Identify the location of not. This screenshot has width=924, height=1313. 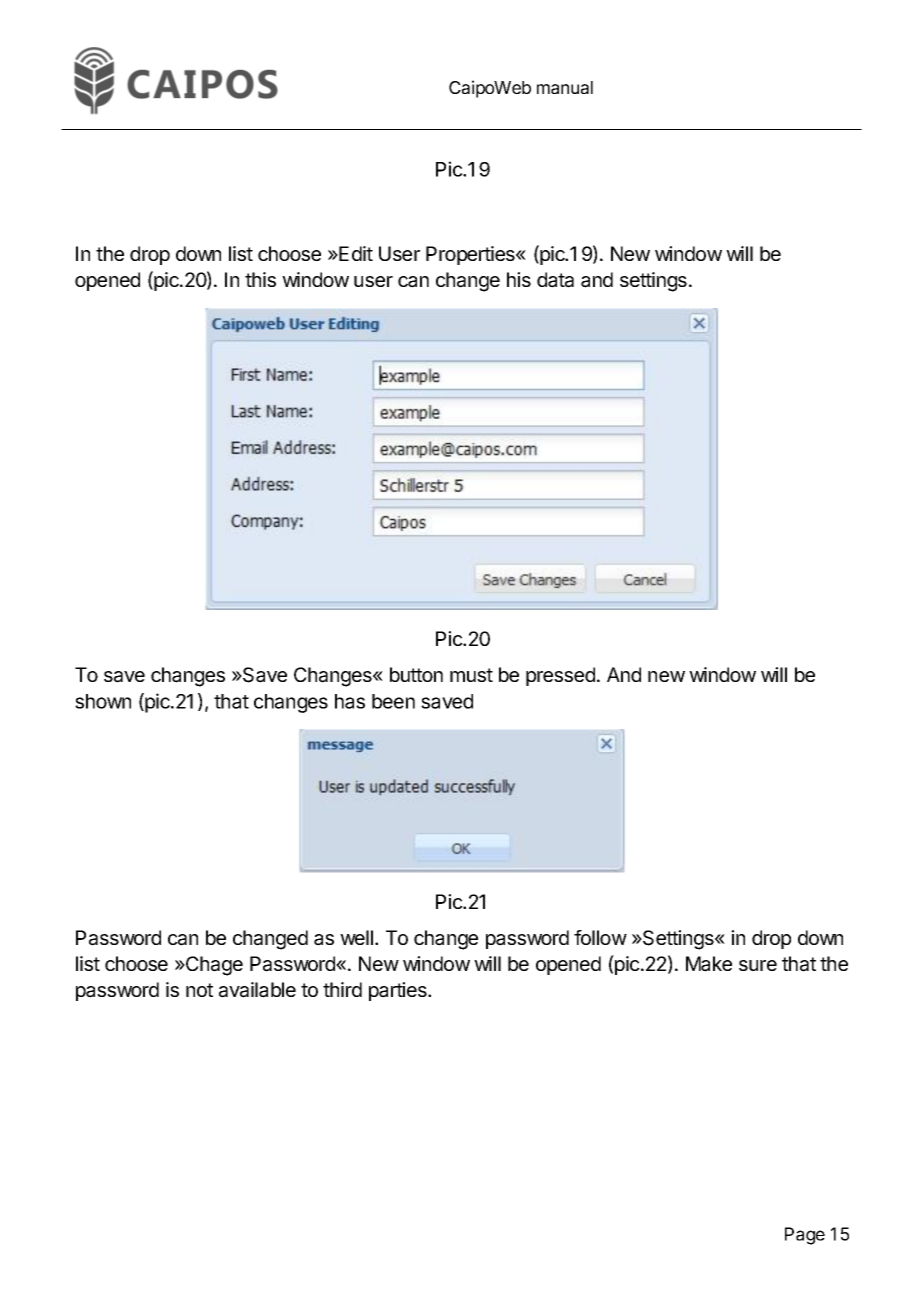
(199, 990).
